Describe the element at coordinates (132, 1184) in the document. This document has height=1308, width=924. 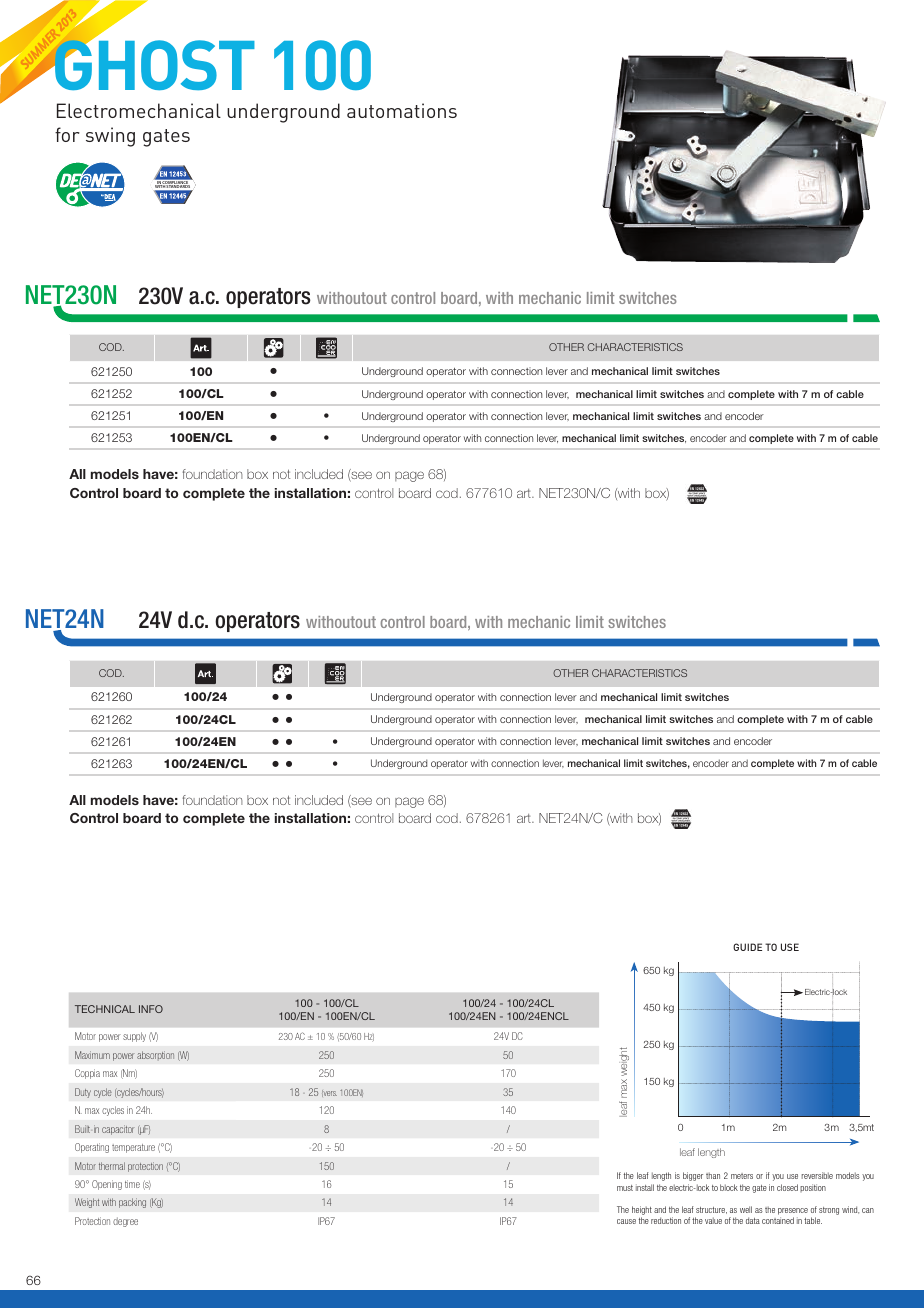
I see `time` at that location.
